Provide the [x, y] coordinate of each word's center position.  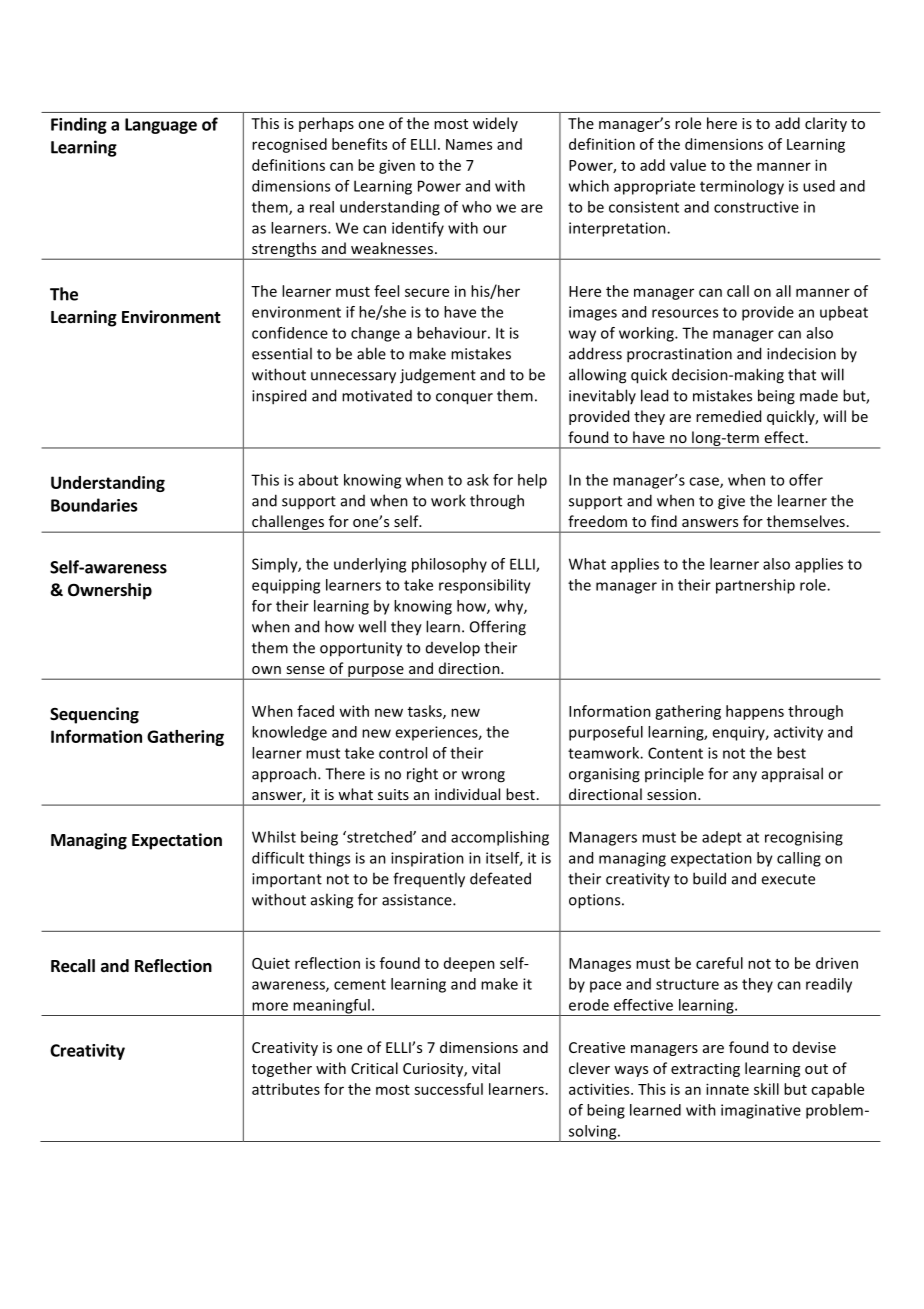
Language [161, 126]
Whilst [274, 837]
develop [453, 649]
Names [469, 144]
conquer [464, 399]
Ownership [110, 591]
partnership [755, 586]
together [282, 1069]
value [688, 165]
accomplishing [500, 838]
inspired [279, 397]
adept [722, 838]
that [802, 374]
